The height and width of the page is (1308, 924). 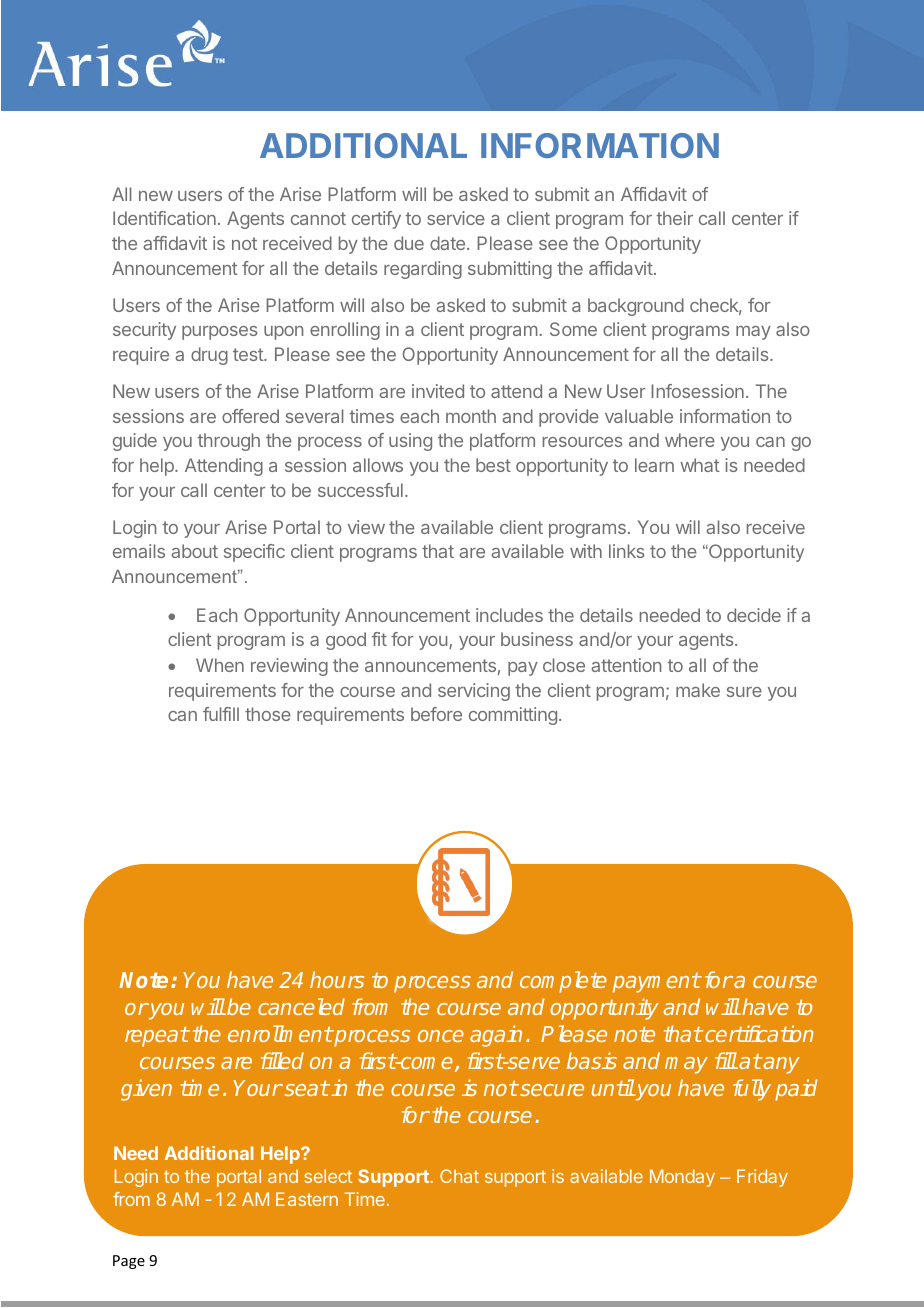 What do you see at coordinates (675, 218) in the page?
I see `their` at bounding box center [675, 218].
